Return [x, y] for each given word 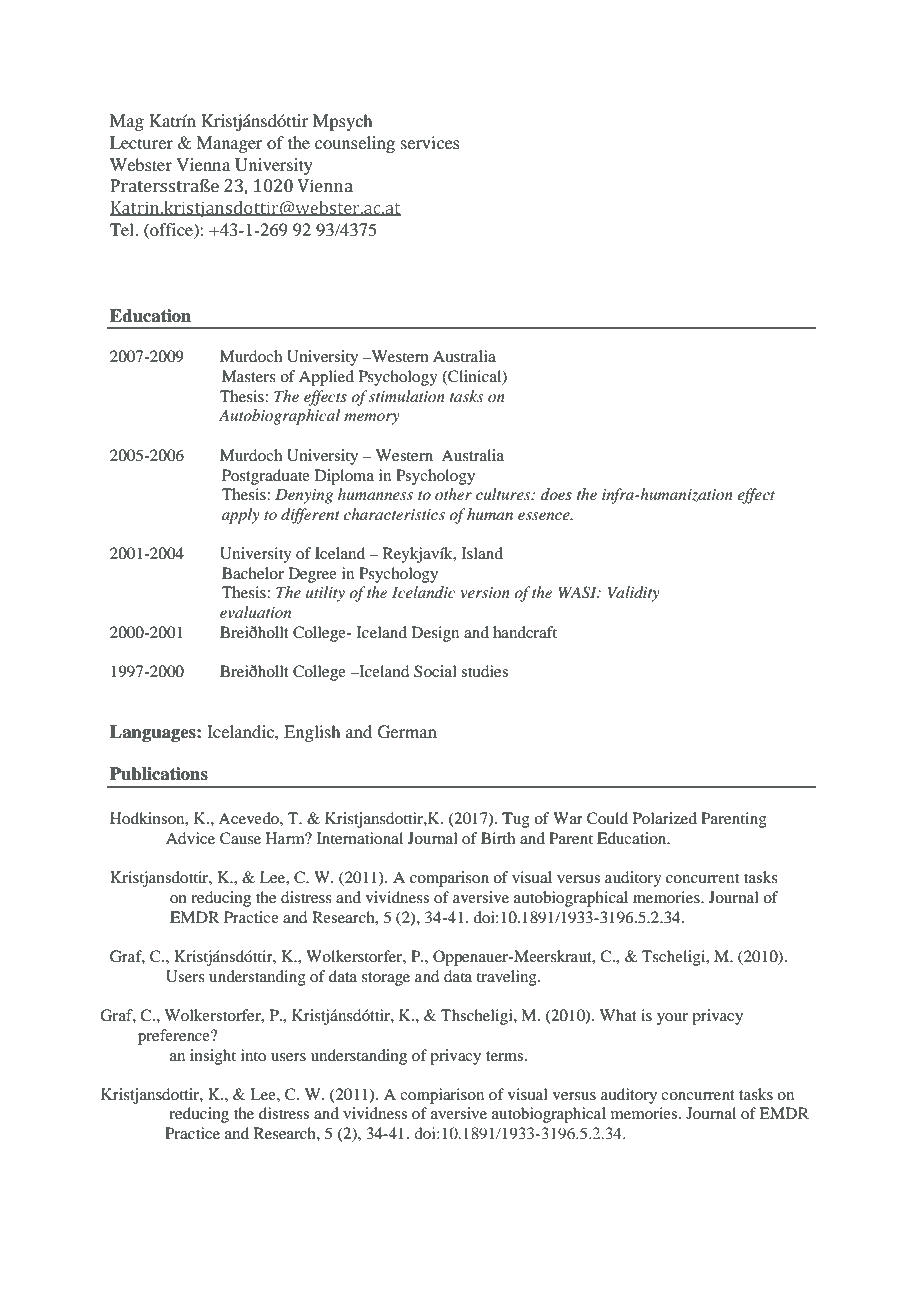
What [618, 1015]
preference [175, 1037]
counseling [355, 144]
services [430, 142]
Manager [229, 144]
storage [386, 979]
